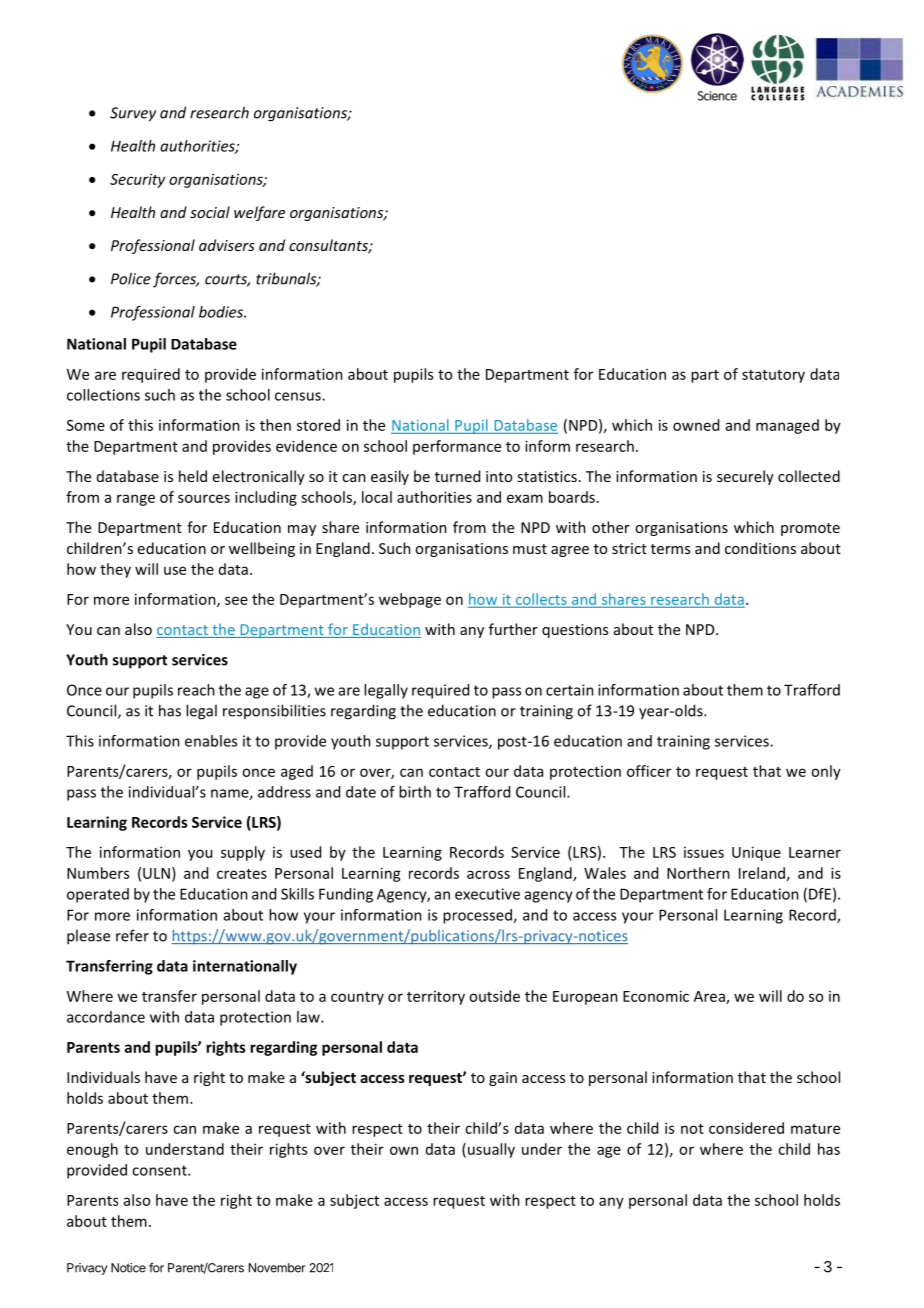 The width and height of the screenshot is (924, 1308). Describe the element at coordinates (160, 1170) in the screenshot. I see `consent` at that location.
